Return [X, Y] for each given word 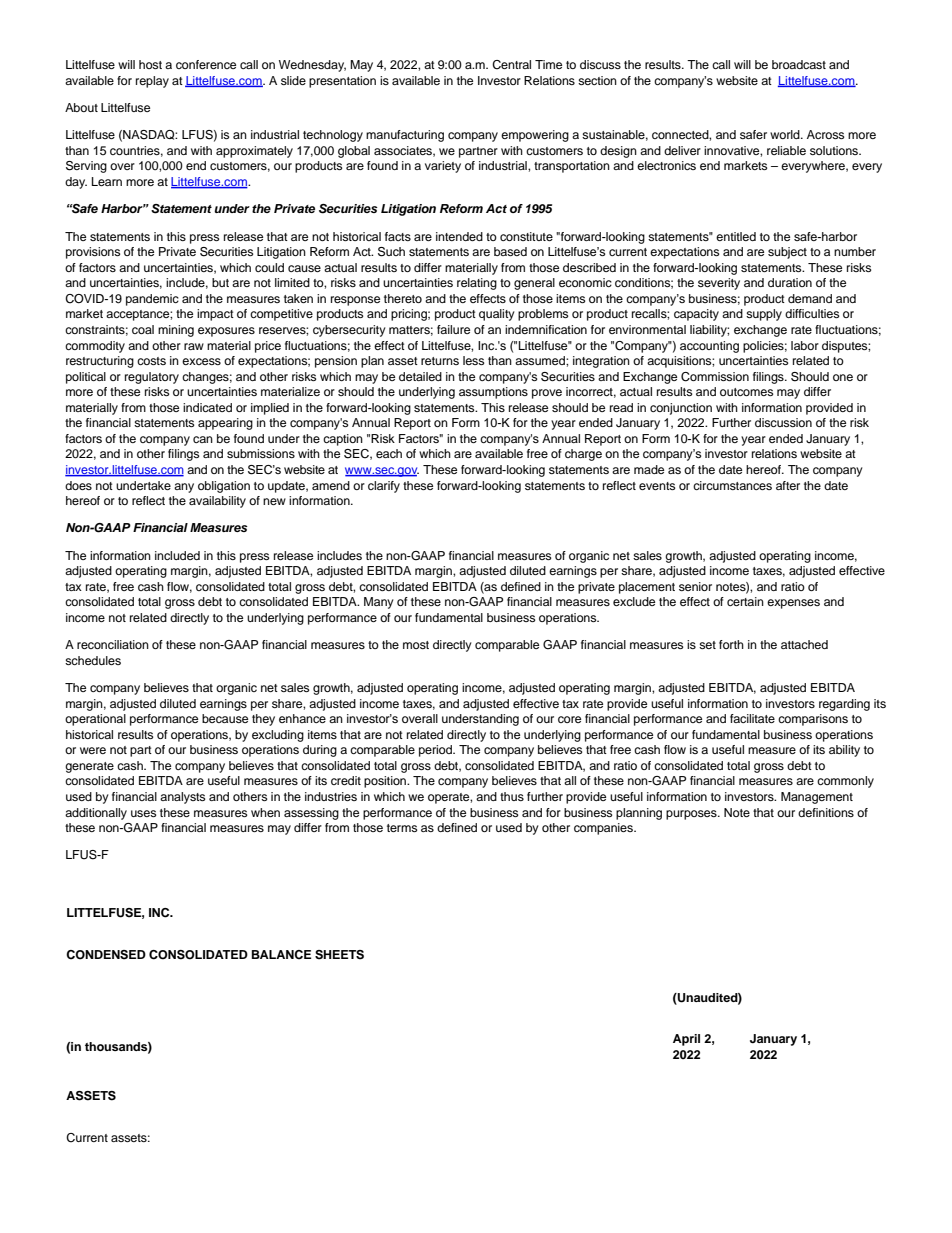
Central [511, 65]
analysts [182, 798]
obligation [224, 487]
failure [453, 329]
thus [512, 796]
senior [695, 586]
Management [817, 798]
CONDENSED [106, 955]
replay [152, 82]
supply [764, 315]
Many [379, 603]
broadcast [799, 64]
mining [176, 331]
